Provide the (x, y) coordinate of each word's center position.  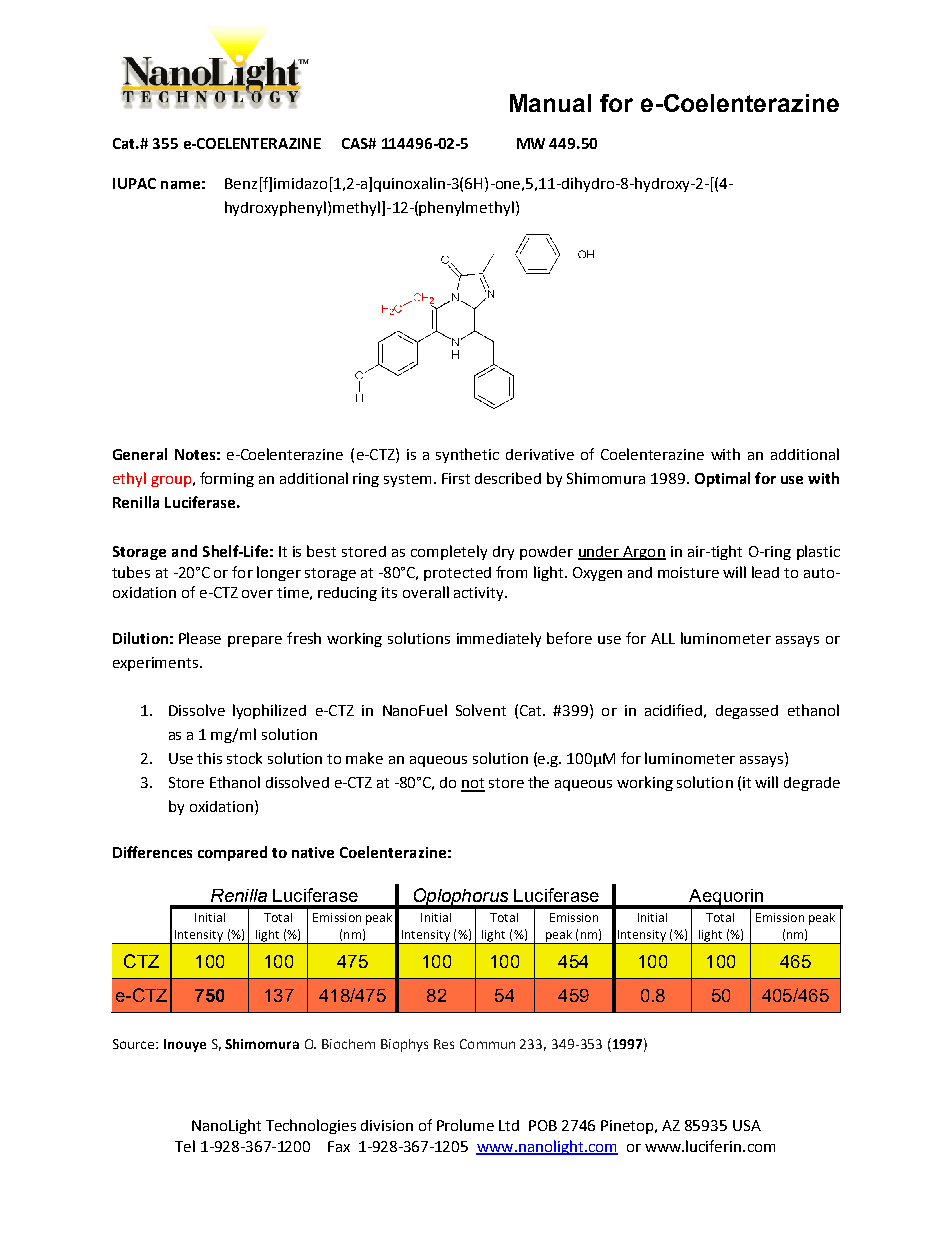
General (140, 454)
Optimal (722, 479)
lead (765, 572)
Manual (550, 103)
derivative (540, 454)
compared (232, 853)
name (180, 185)
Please (200, 638)
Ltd (509, 1125)
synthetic (467, 455)
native (313, 852)
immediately (499, 639)
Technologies (311, 1126)
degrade (812, 784)
